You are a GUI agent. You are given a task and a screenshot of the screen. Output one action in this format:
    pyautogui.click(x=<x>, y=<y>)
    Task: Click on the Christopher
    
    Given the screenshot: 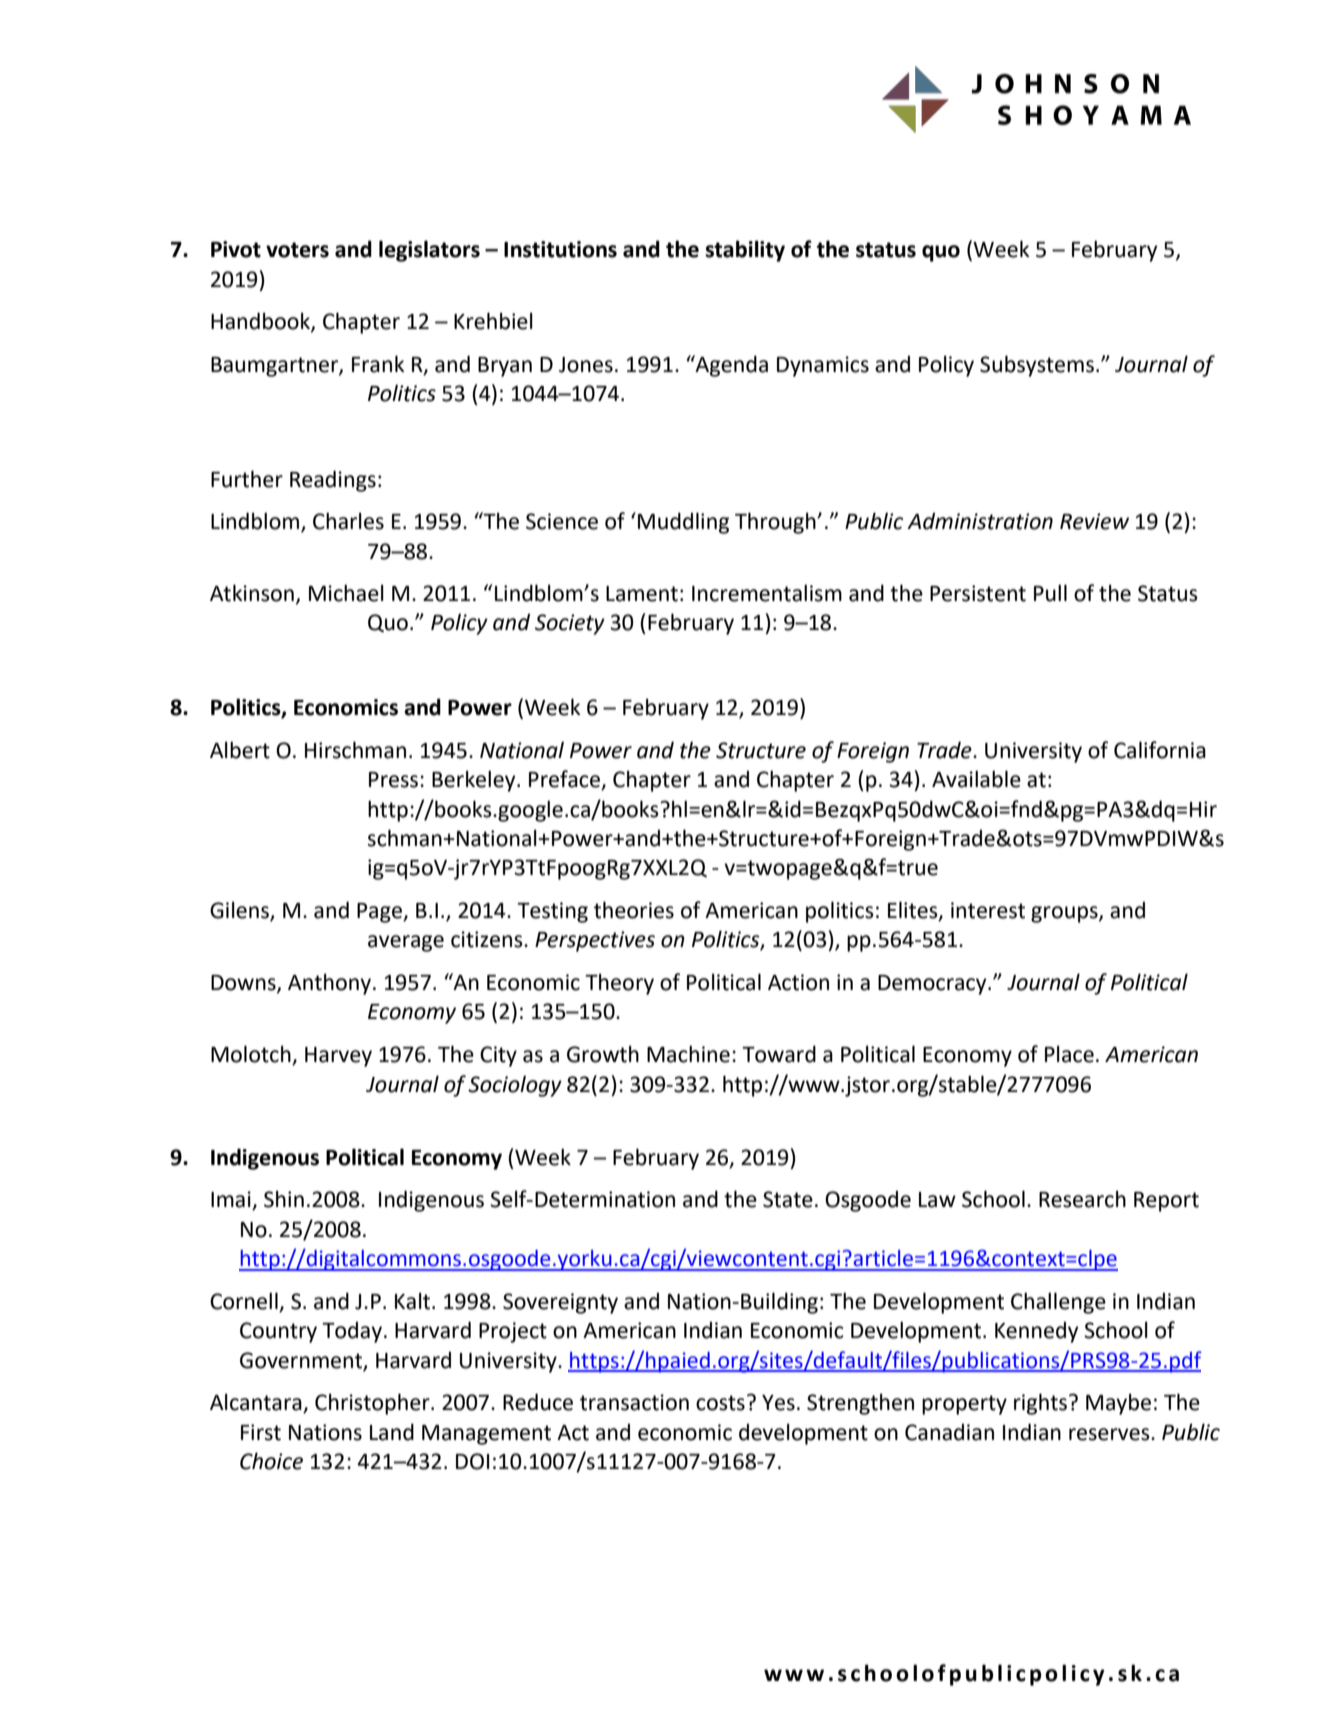 What is the action you would take?
    pyautogui.click(x=373, y=1404)
